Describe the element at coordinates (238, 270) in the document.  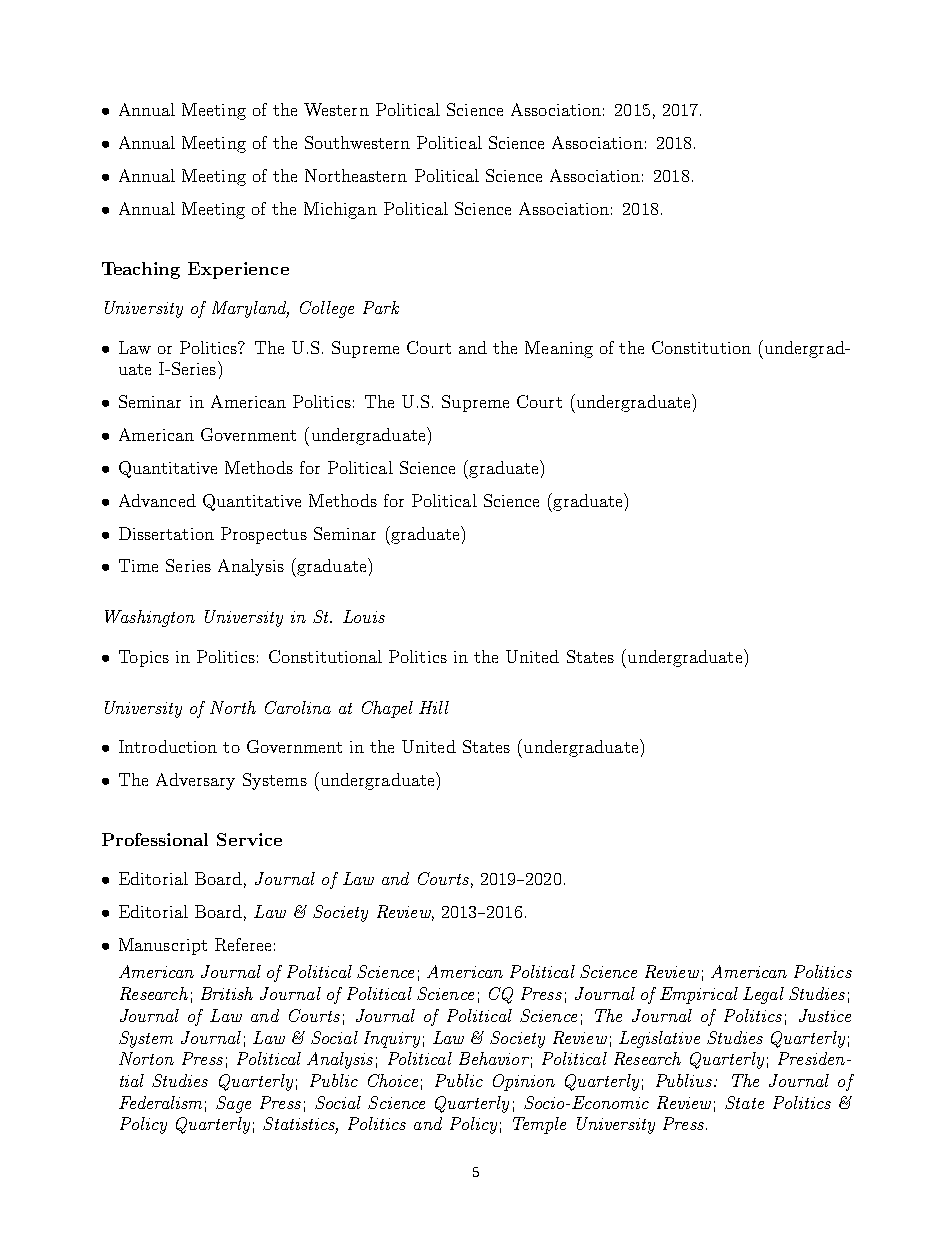
I see `Experience` at that location.
